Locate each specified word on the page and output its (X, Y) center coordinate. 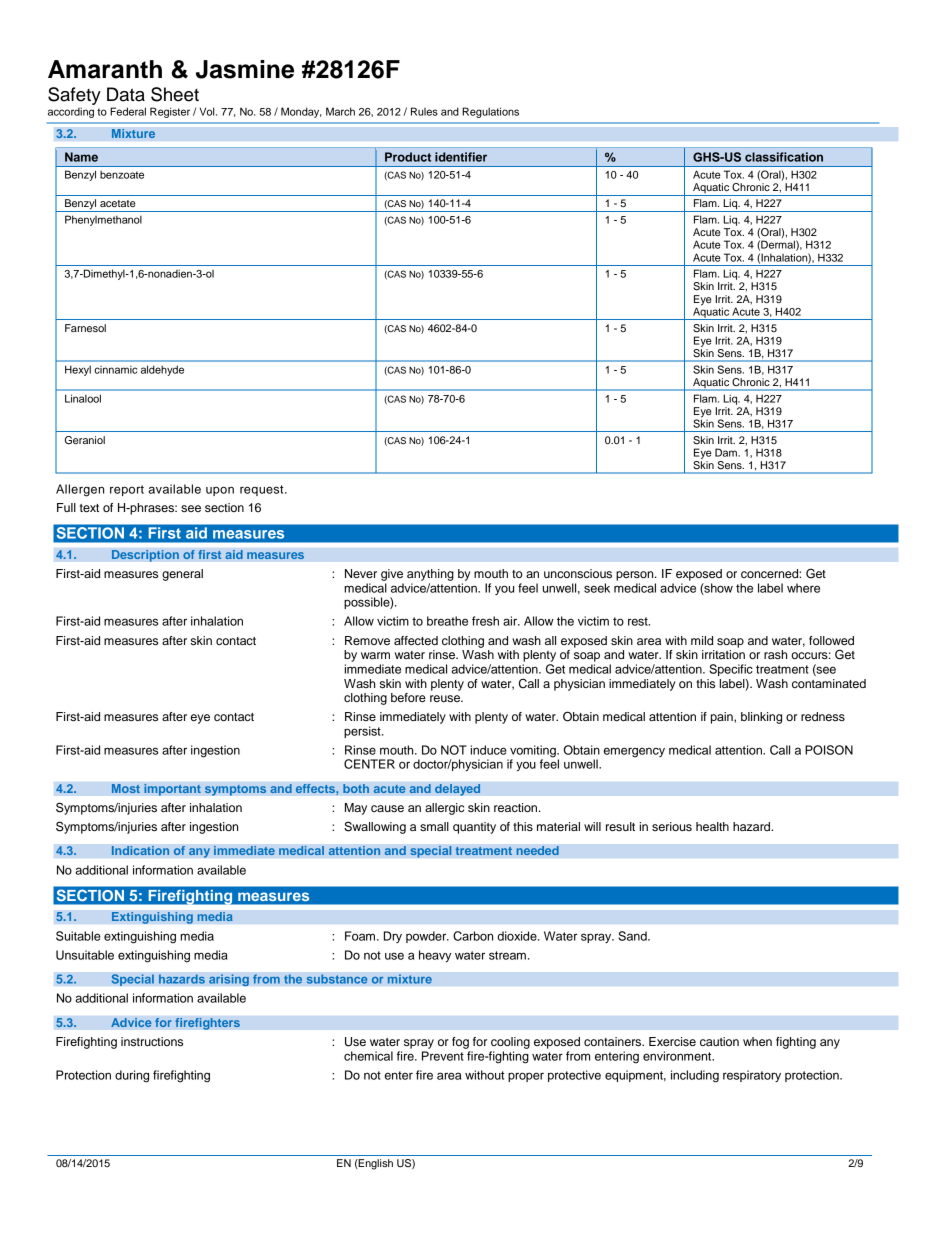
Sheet (175, 94)
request (263, 490)
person (636, 576)
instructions (152, 1041)
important (172, 790)
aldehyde (162, 370)
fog (460, 1043)
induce (489, 750)
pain (723, 718)
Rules (424, 111)
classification (784, 157)
